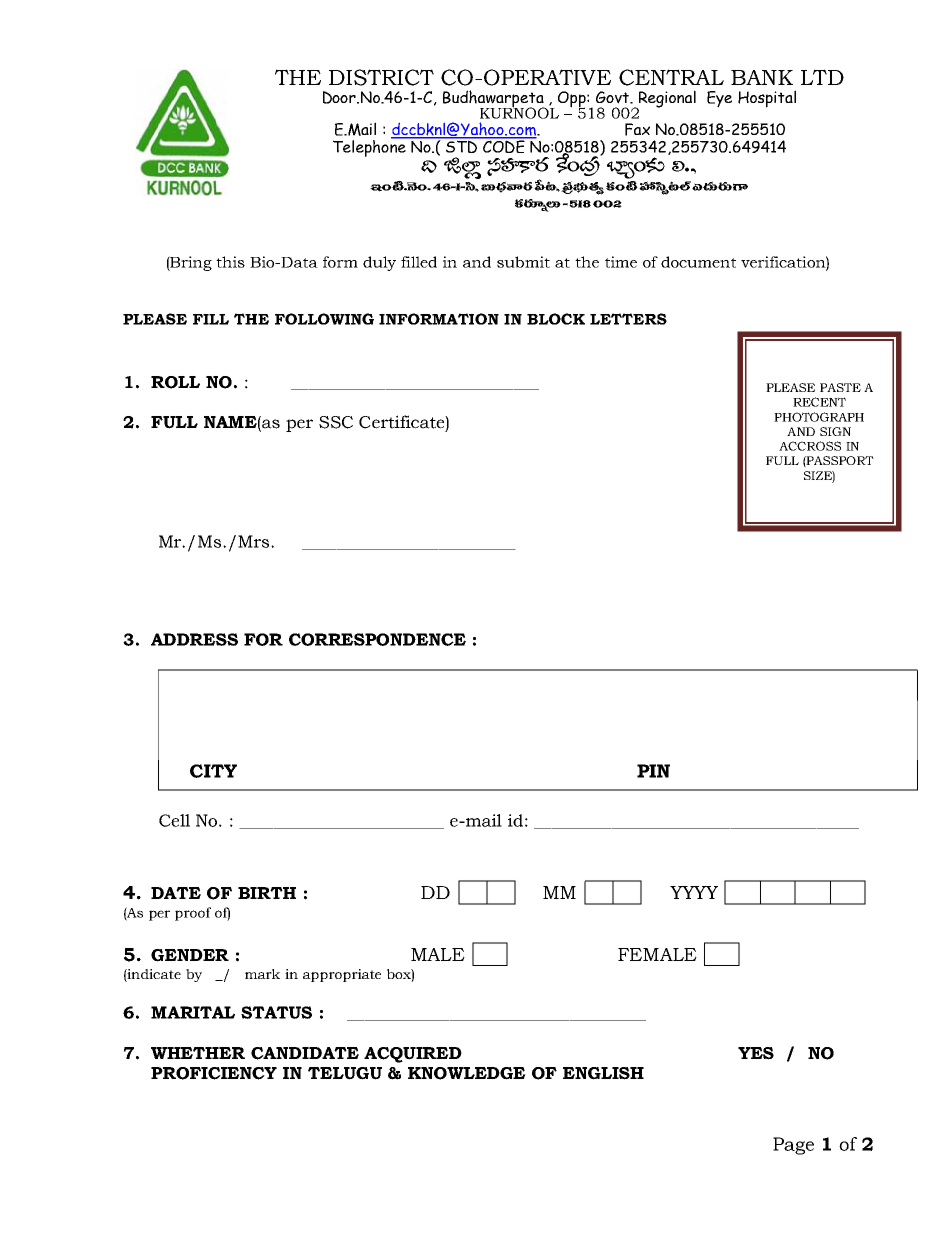  What do you see at coordinates (267, 893) in the screenshot?
I see `BIRTH` at bounding box center [267, 893].
